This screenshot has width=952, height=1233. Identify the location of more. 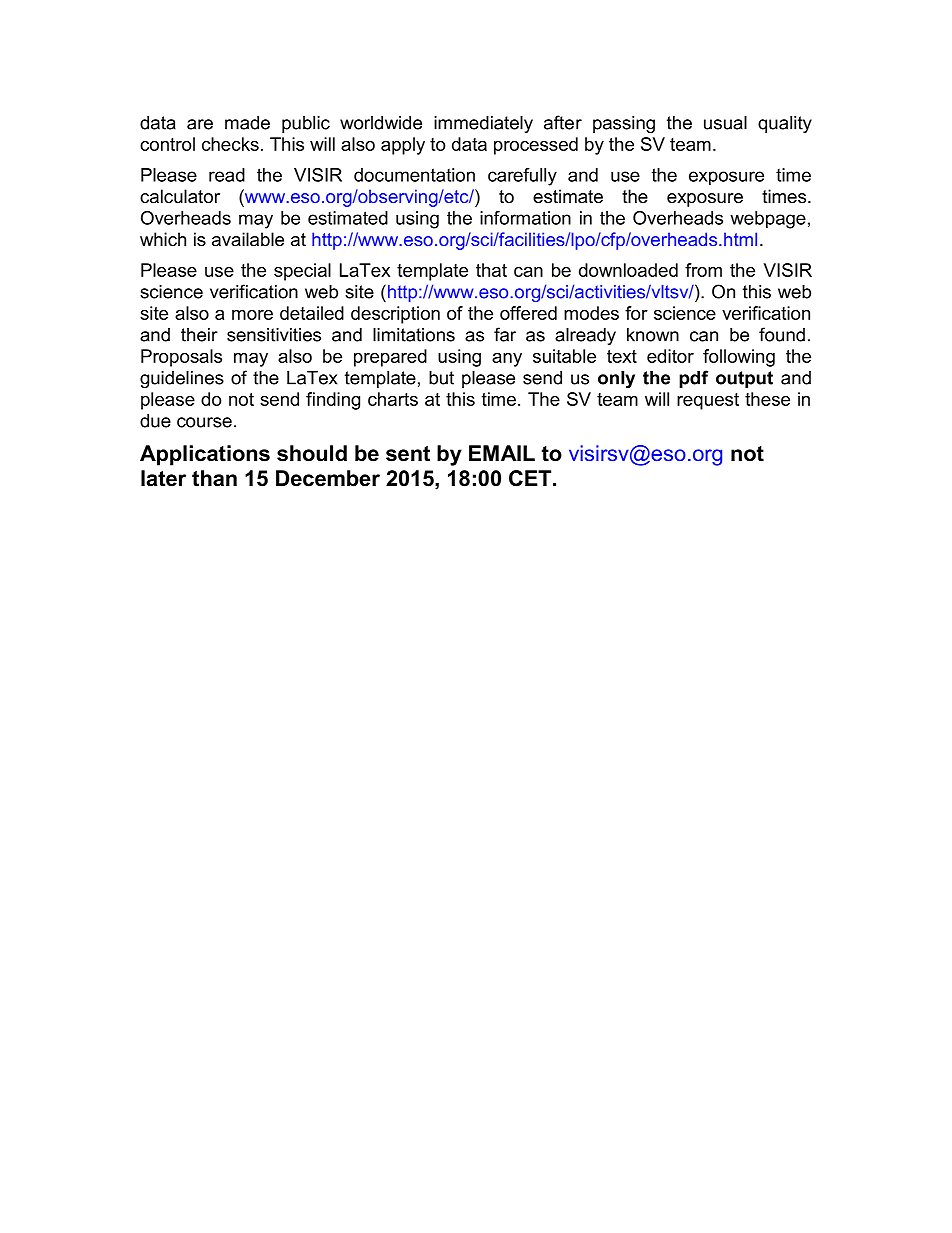
(252, 315).
